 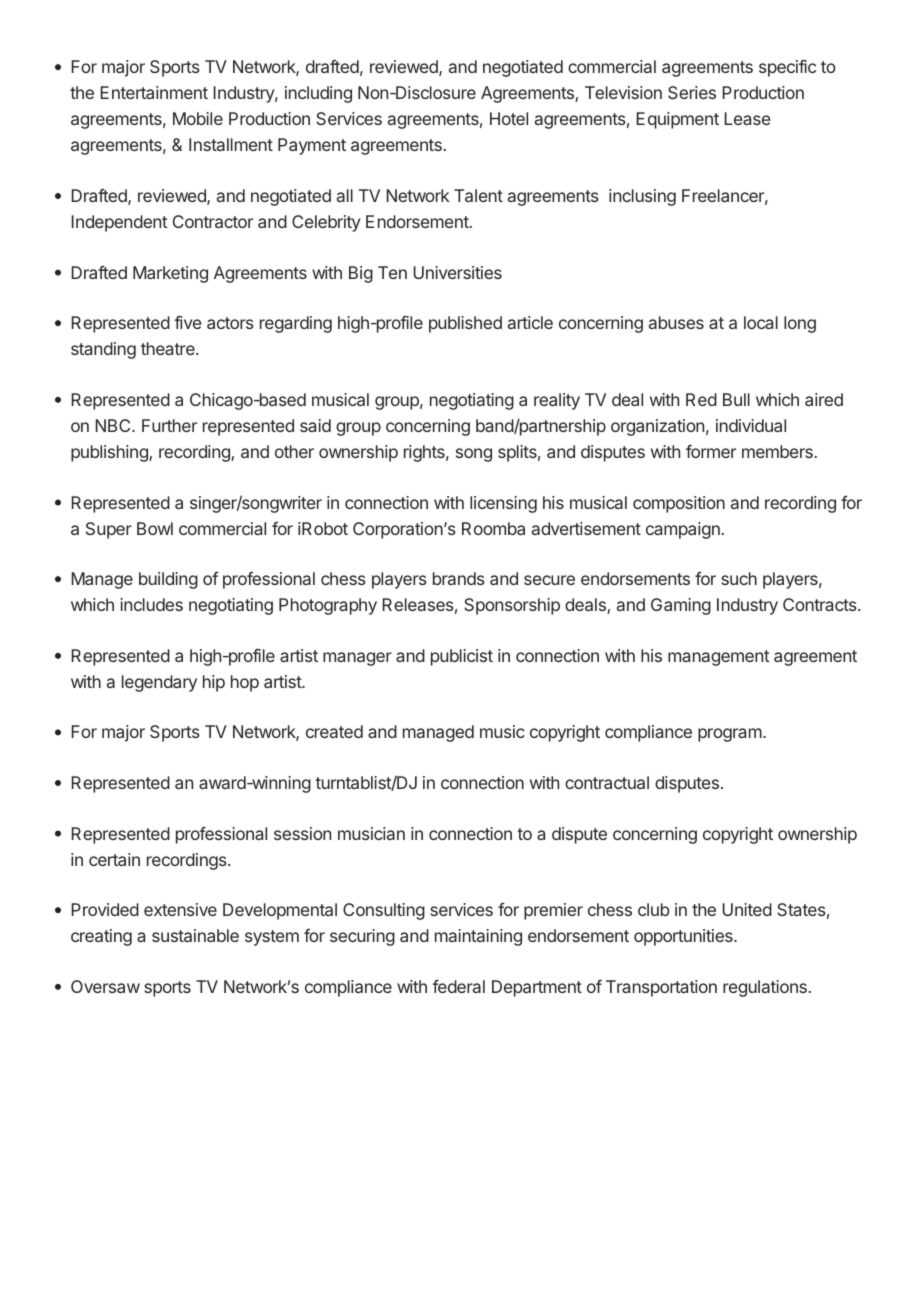 What do you see at coordinates (683, 530) in the document?
I see `campaign` at bounding box center [683, 530].
